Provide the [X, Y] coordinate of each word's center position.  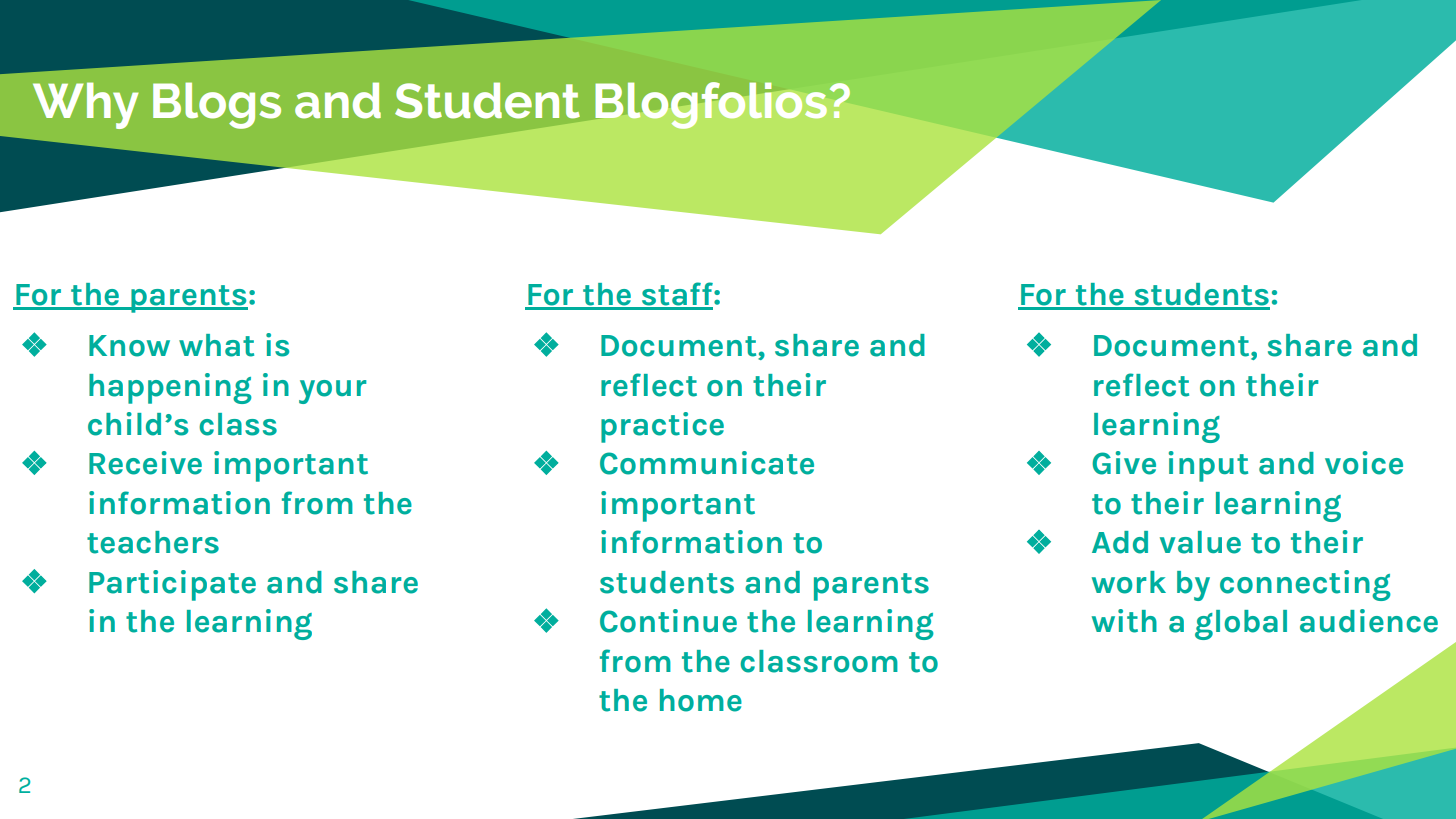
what [216, 345]
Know [129, 346]
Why [86, 105]
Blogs [217, 105]
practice [662, 427]
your [332, 392]
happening [170, 388]
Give [1124, 463]
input [1208, 466]
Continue [668, 621]
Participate [172, 585]
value [1200, 542]
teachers [153, 542]
